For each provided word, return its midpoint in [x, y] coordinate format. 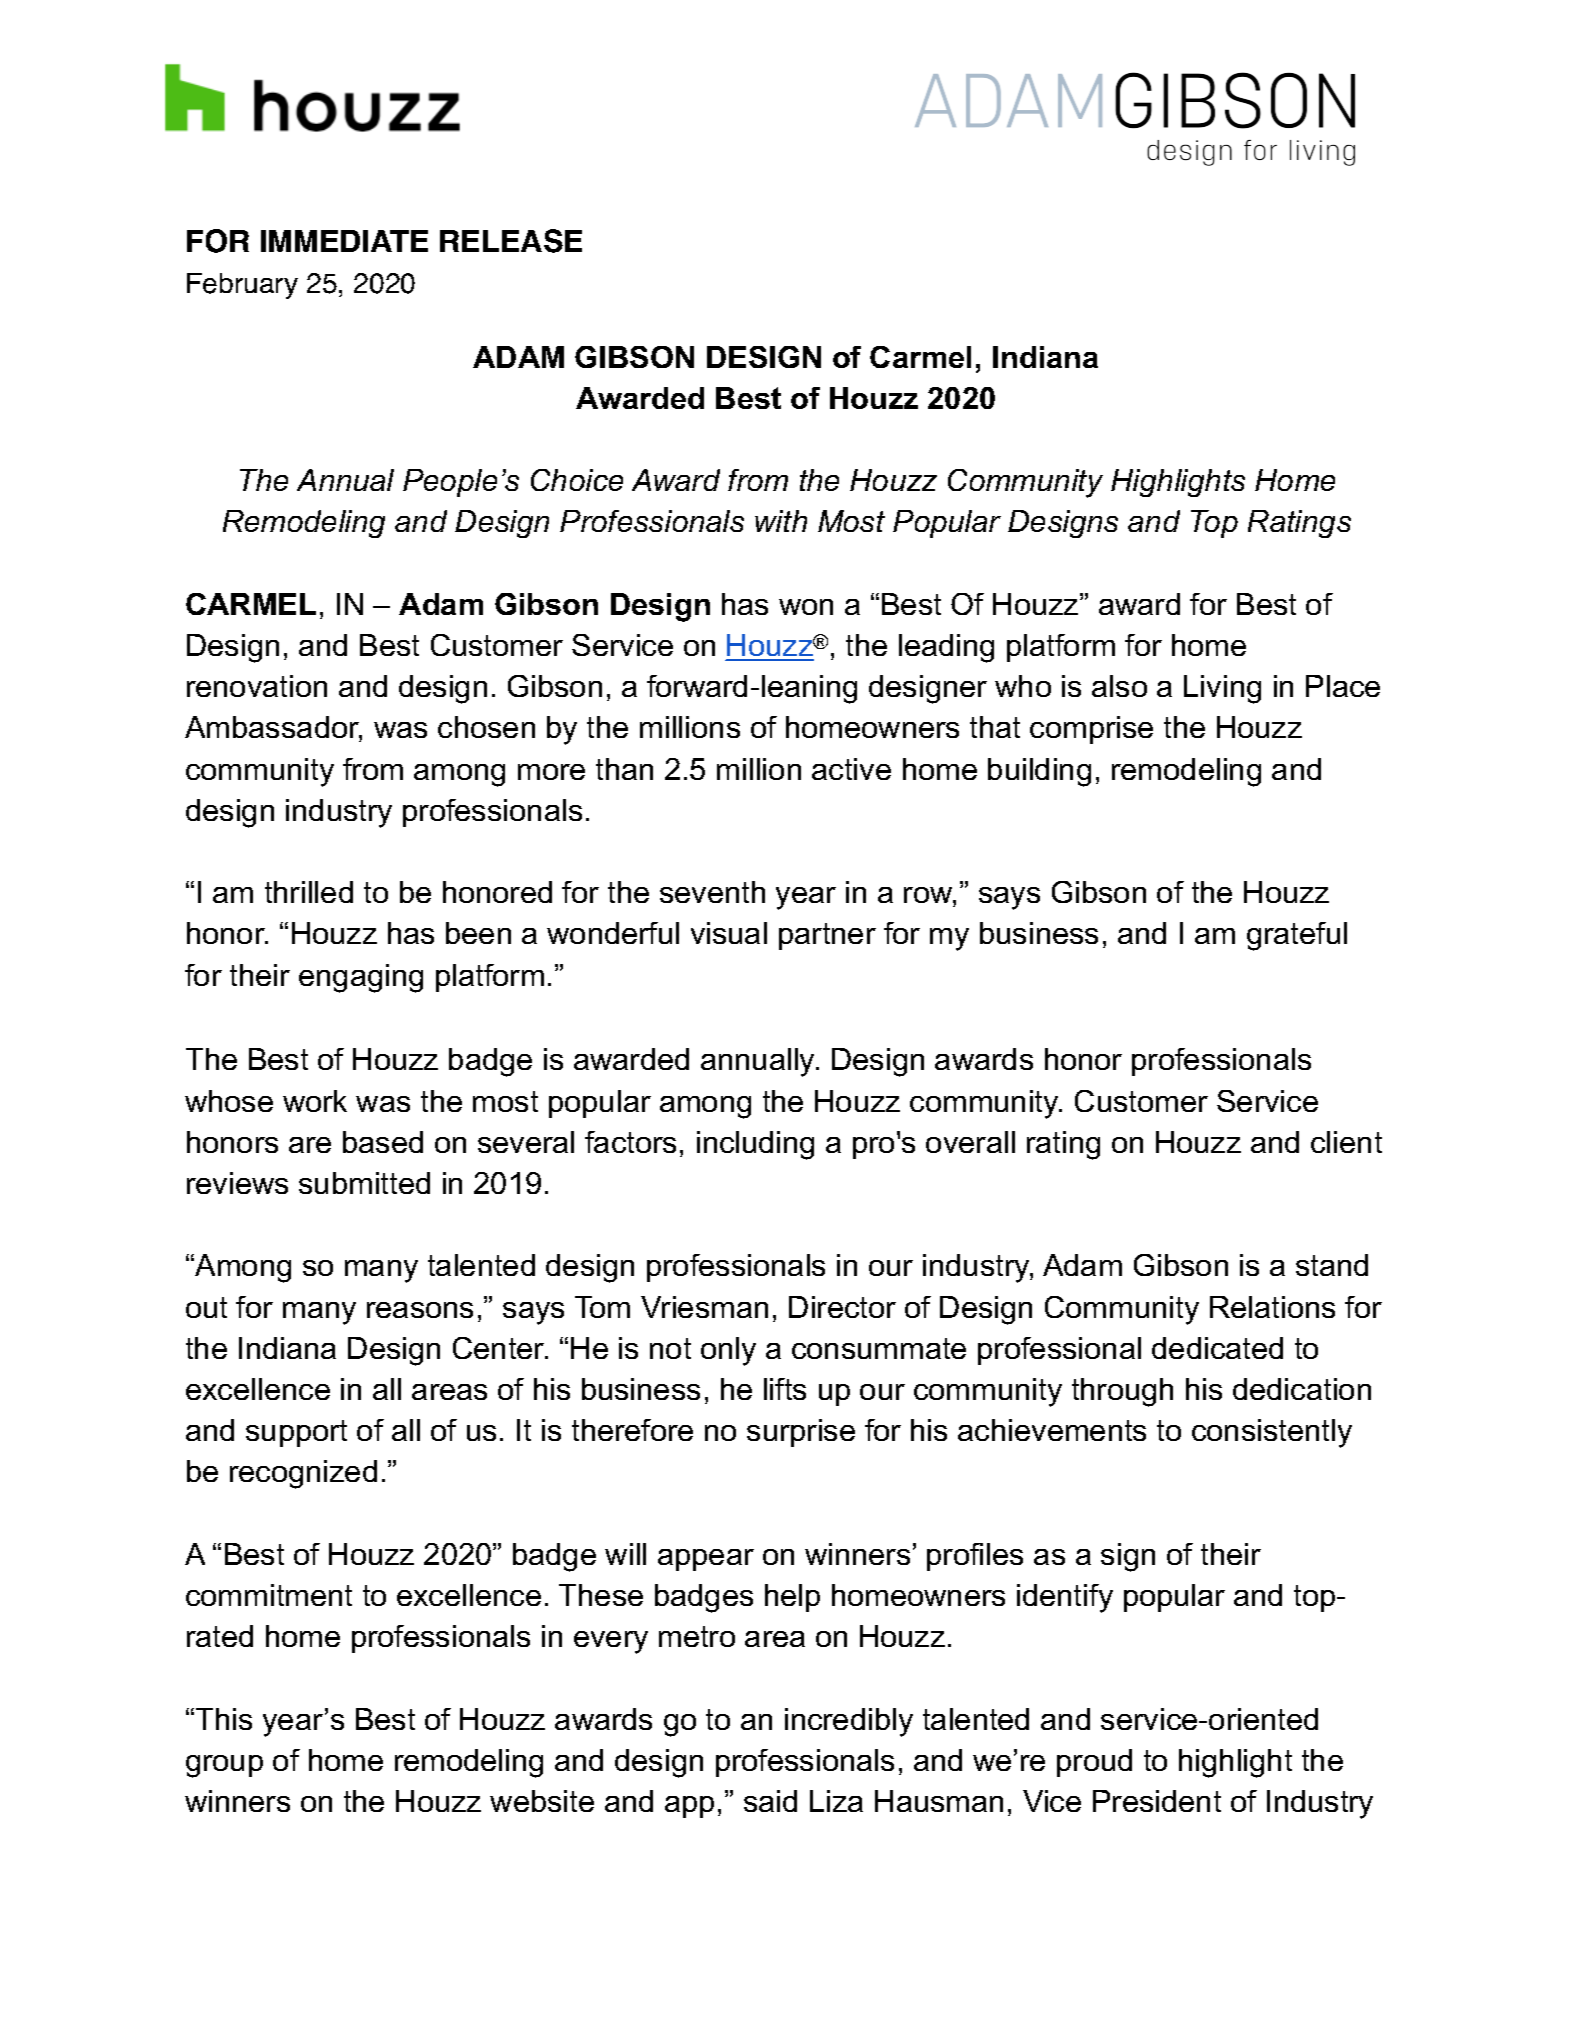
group [224, 1766]
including [755, 1145]
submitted [364, 1183]
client [1346, 1142]
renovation [257, 686]
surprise [801, 1433]
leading [946, 648]
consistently [1272, 1433]
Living [1222, 689]
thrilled [309, 892]
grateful [1297, 936]
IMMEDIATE [344, 241]
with [781, 521]
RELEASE [511, 241]
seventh [712, 892]
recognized [303, 1474]
